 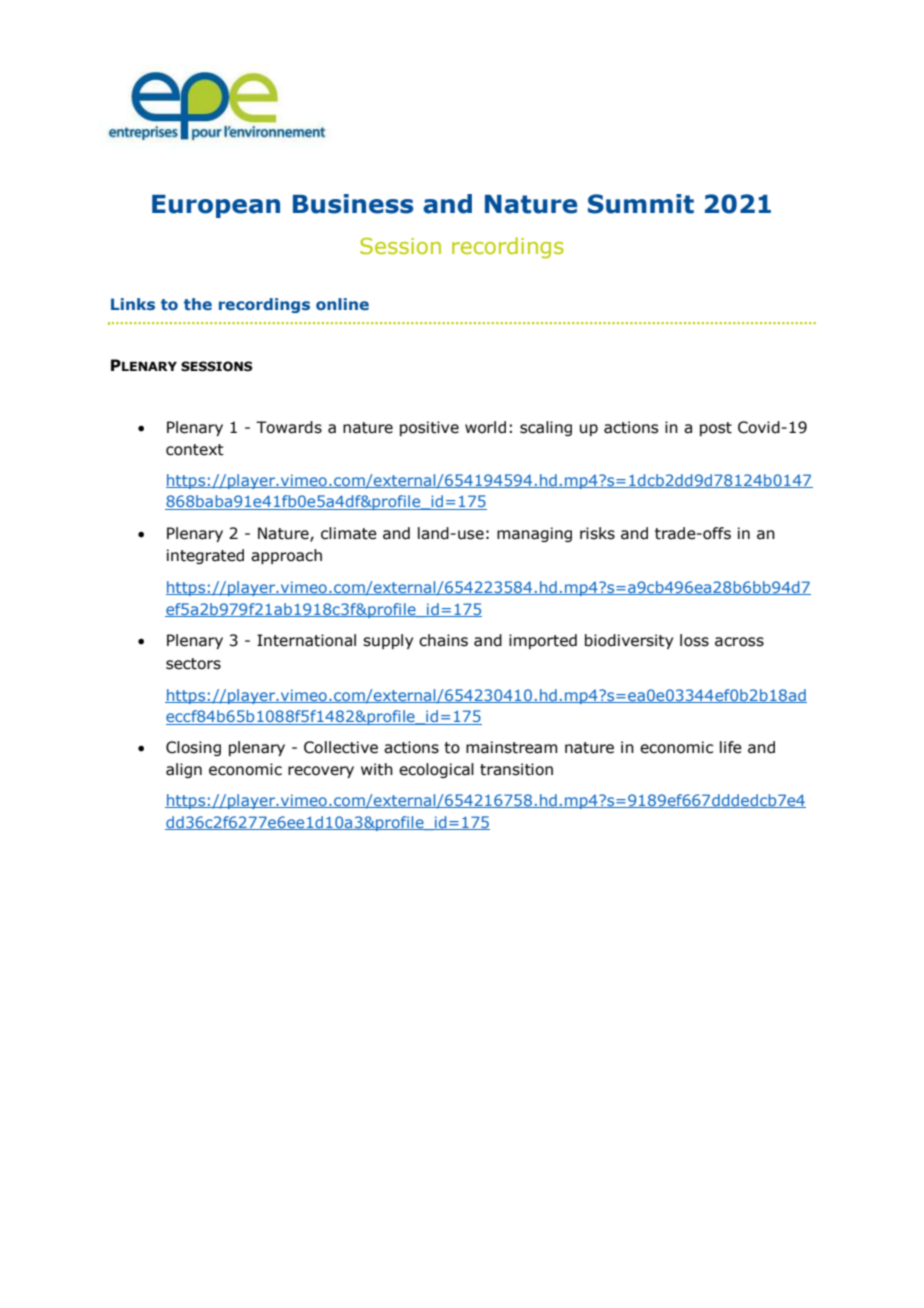 What do you see at coordinates (641, 204) in the page?
I see `Summit` at bounding box center [641, 204].
